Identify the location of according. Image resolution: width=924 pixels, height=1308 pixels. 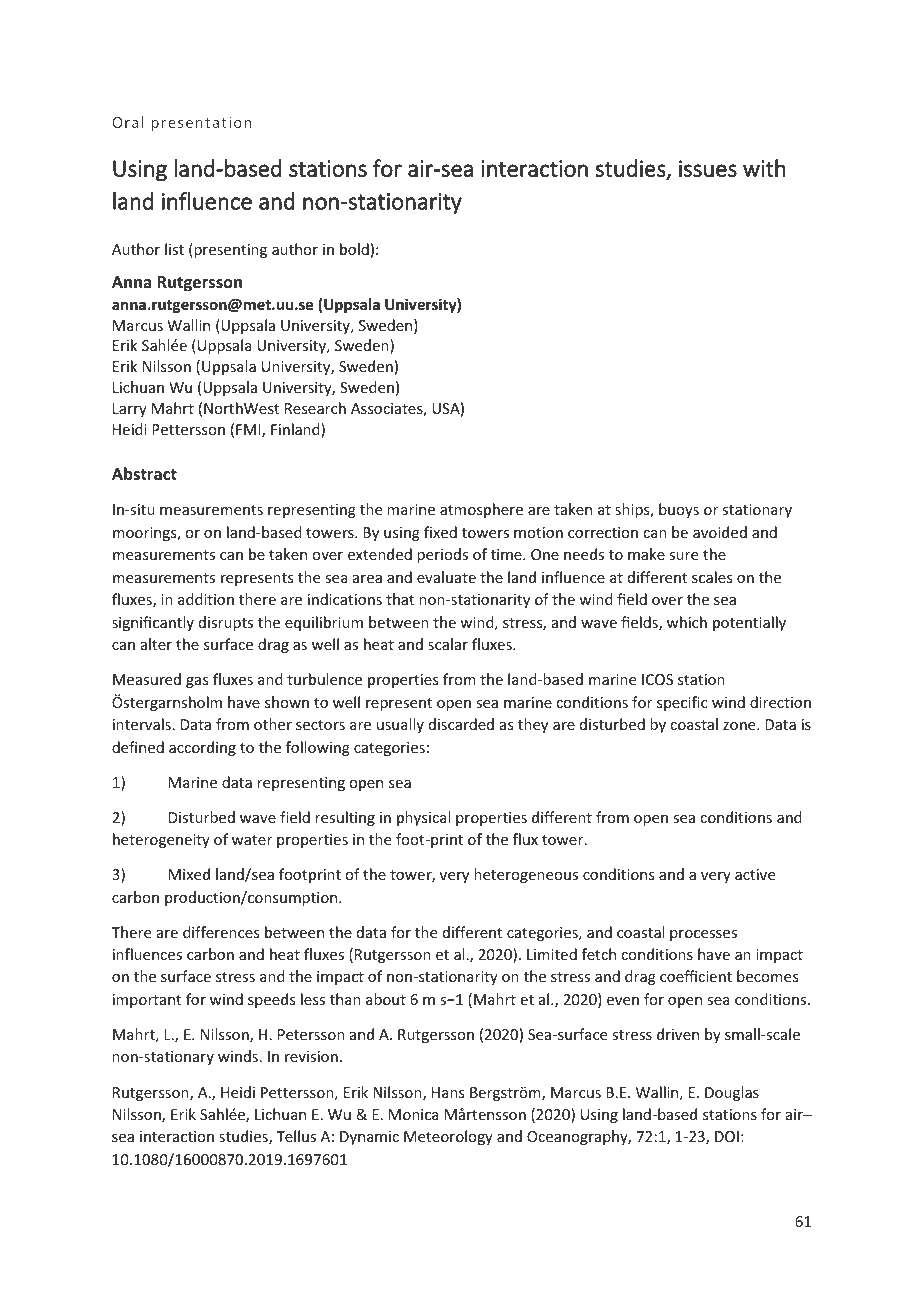
(202, 748).
